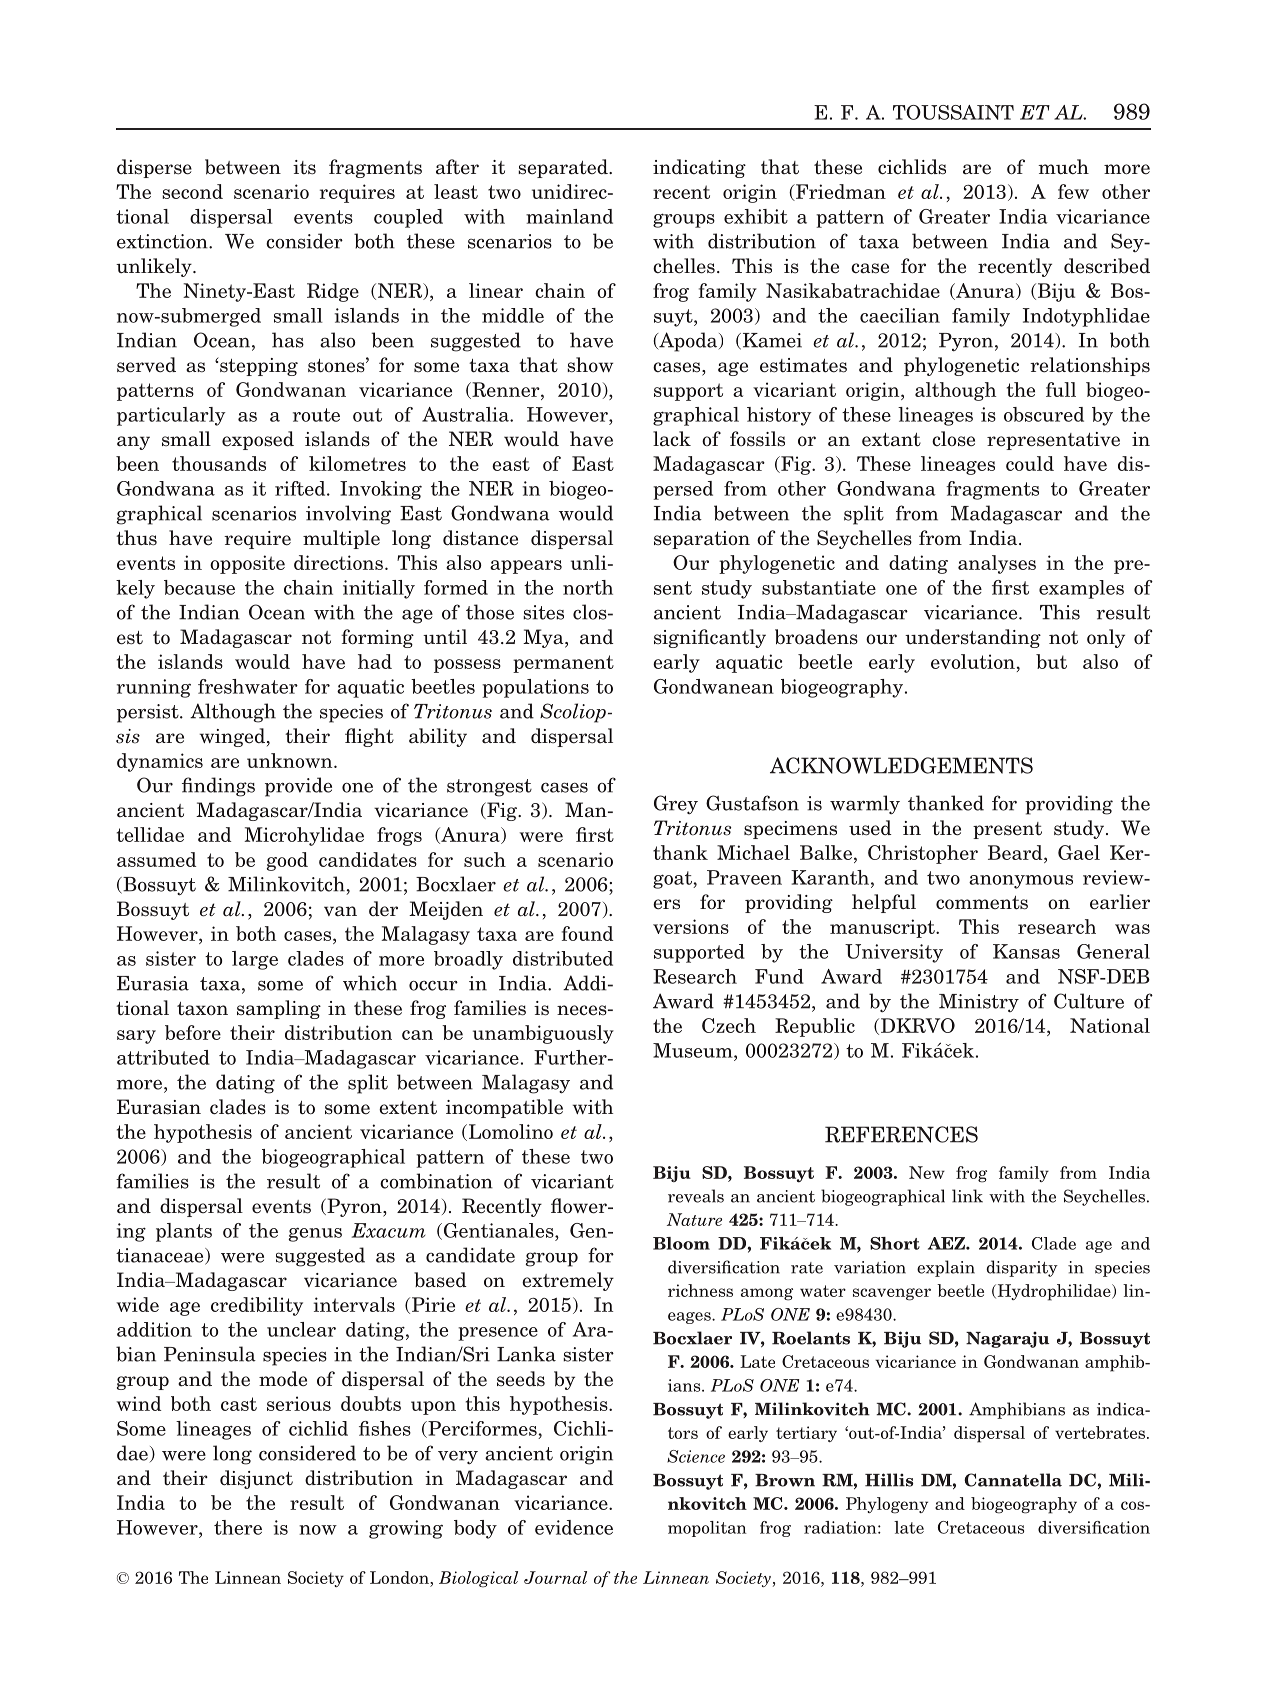  Describe the element at coordinates (304, 167) in the image. I see `its` at that location.
